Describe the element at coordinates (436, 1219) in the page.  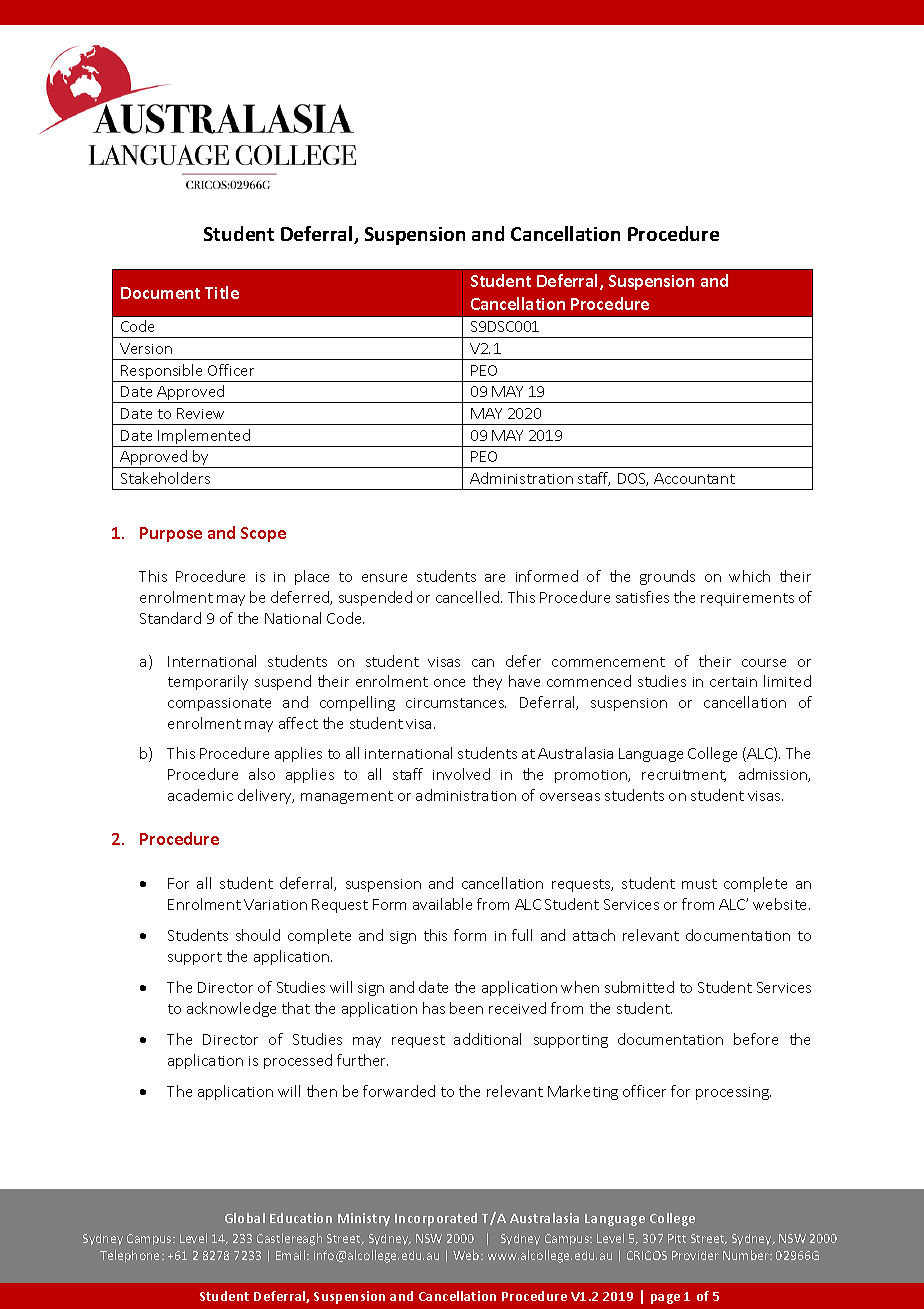
I see `Incorporated` at that location.
